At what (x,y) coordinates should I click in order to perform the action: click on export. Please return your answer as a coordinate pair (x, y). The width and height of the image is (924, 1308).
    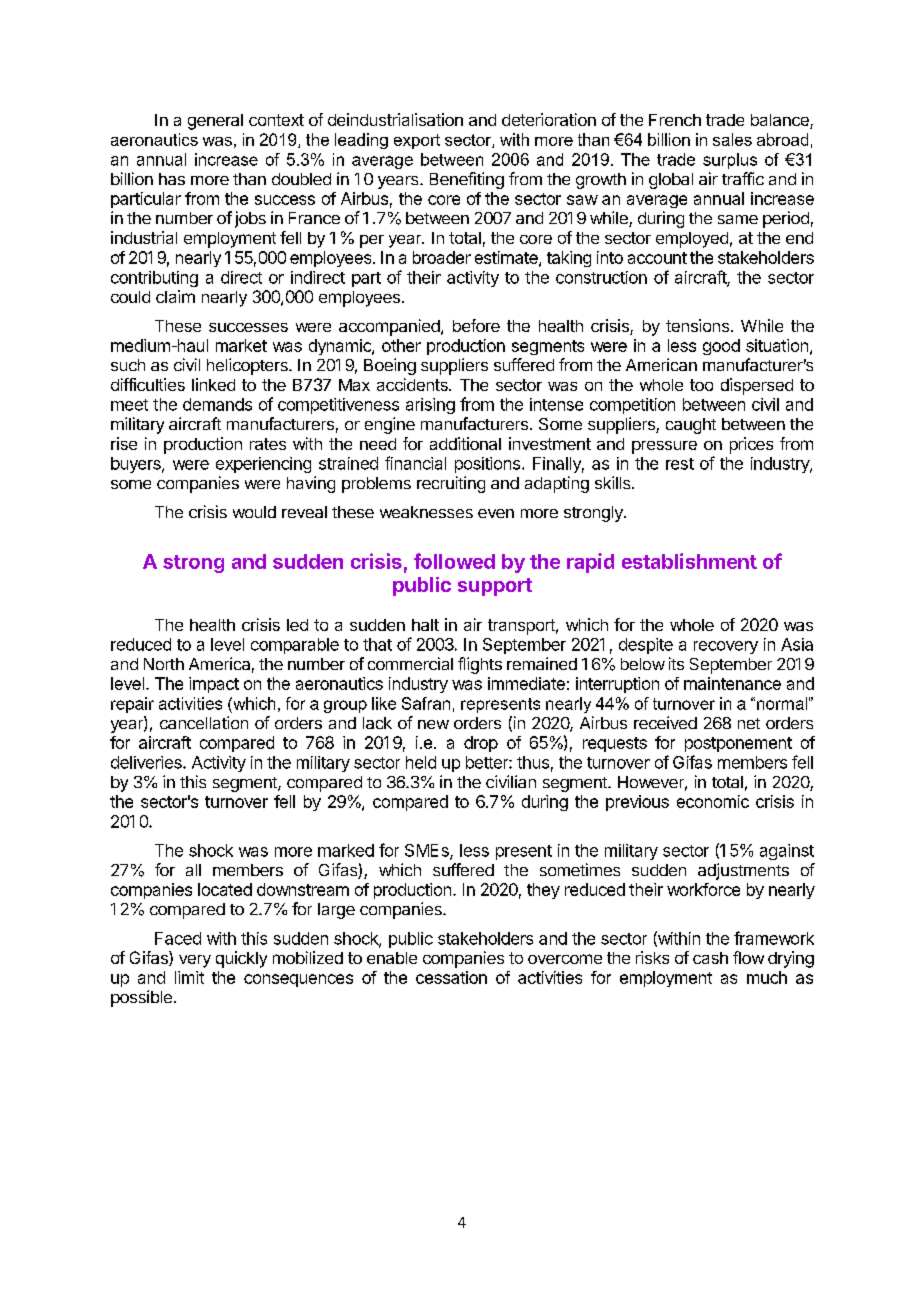
    Looking at the image, I should click on (417, 141).
